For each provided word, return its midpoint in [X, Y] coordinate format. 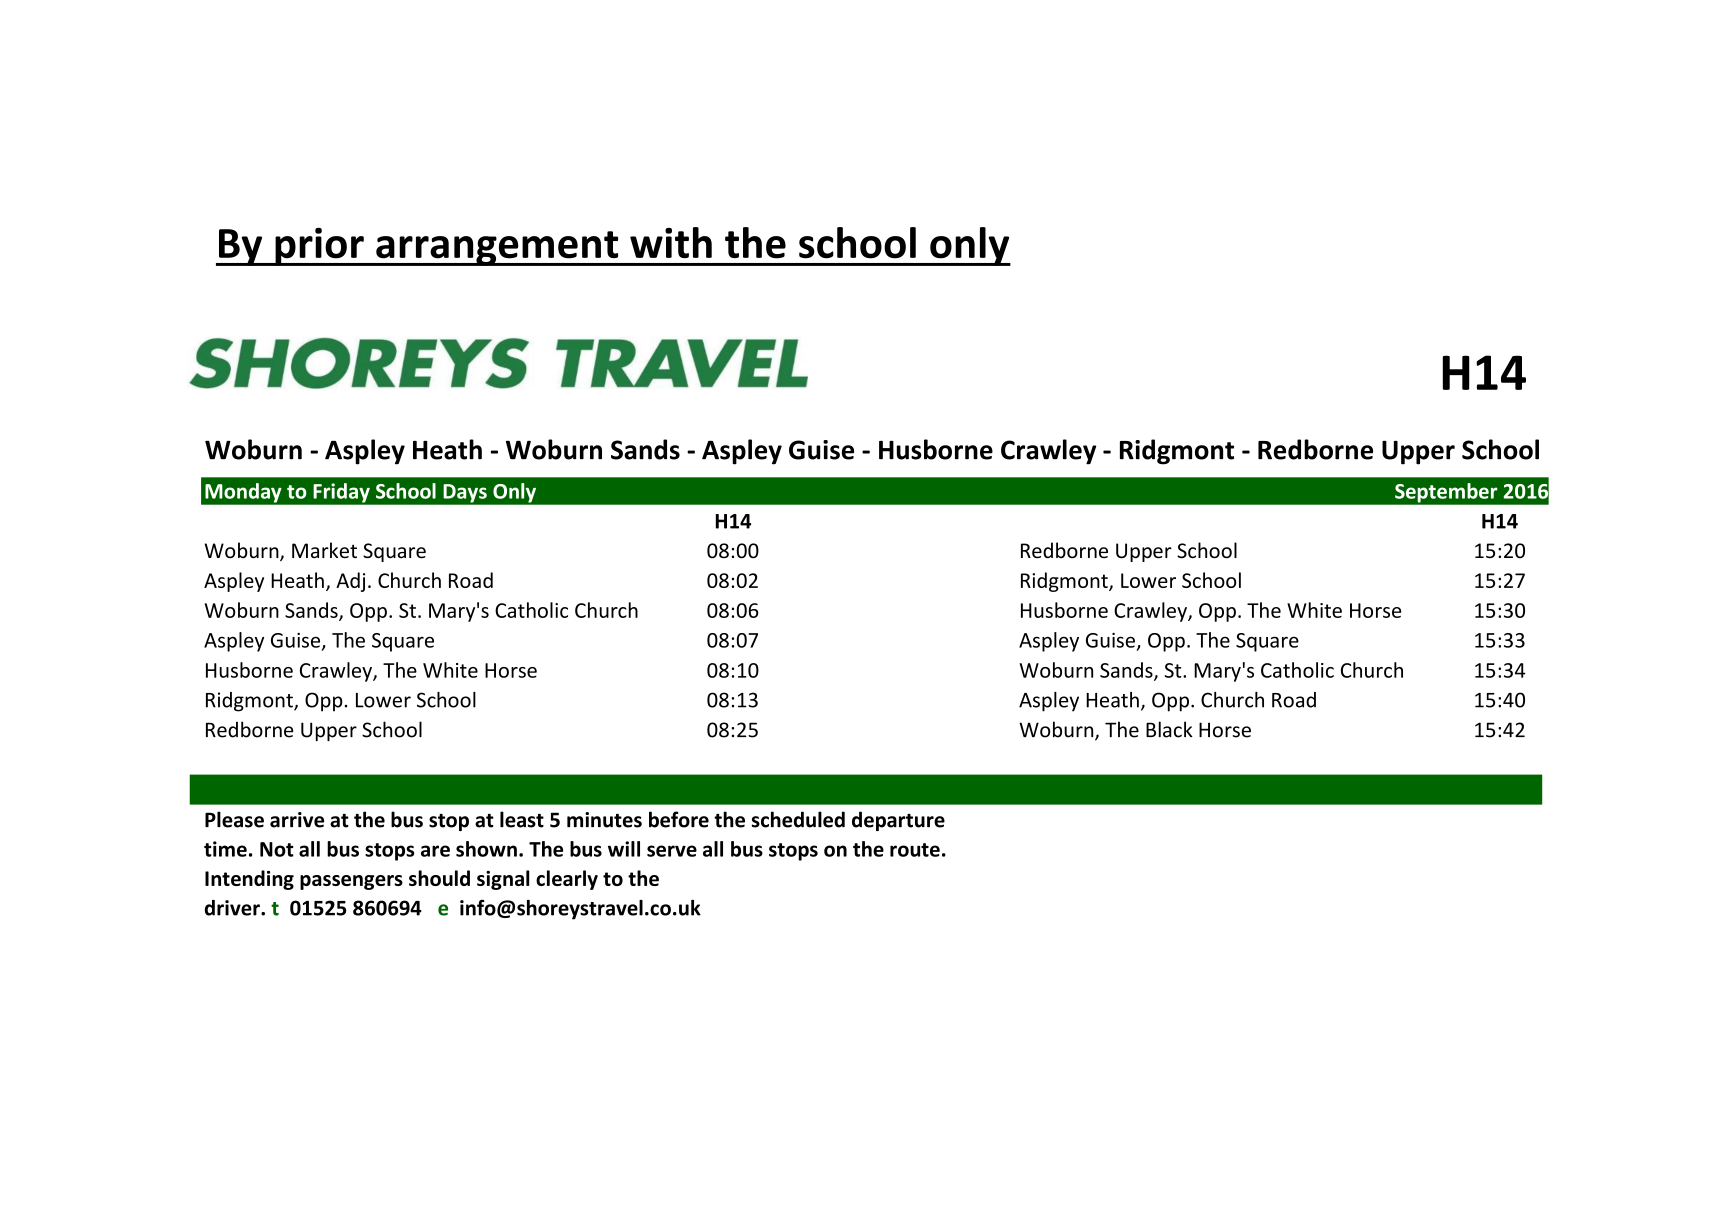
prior [319, 247]
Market [324, 550]
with [671, 242]
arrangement [497, 248]
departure [898, 821]
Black [1169, 729]
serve [672, 851]
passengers [351, 882]
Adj [350, 582]
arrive [297, 820]
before [679, 819]
